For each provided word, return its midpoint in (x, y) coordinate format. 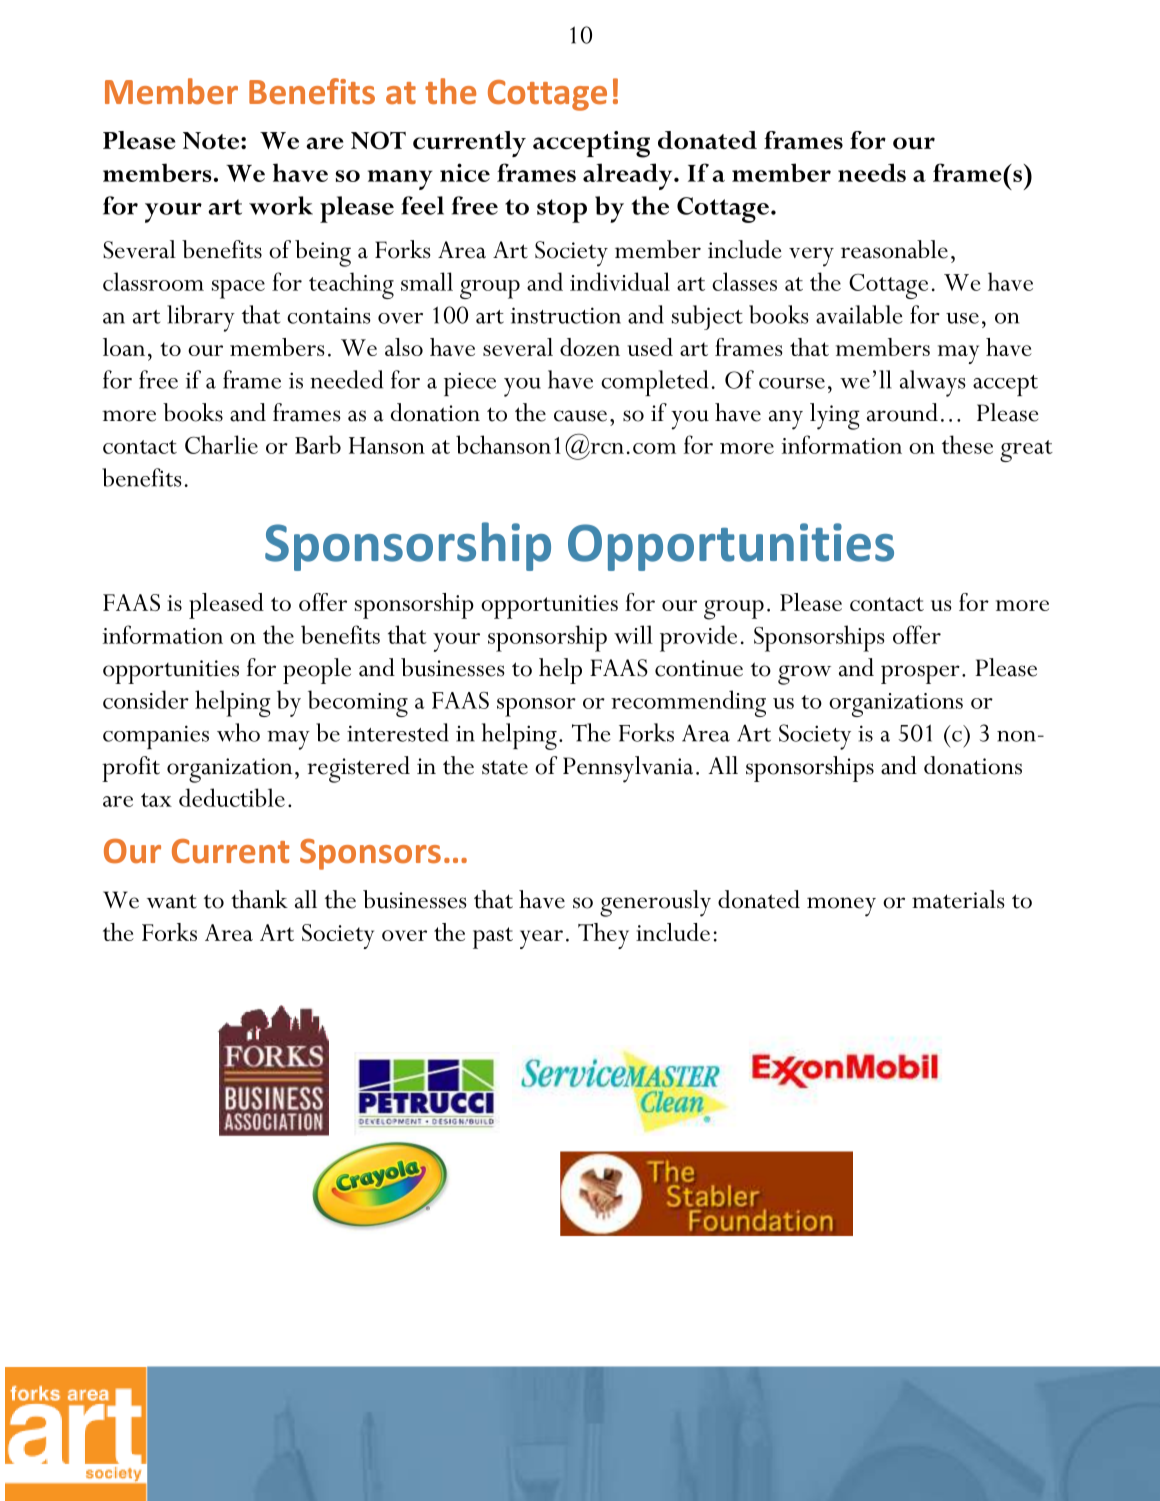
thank (259, 899)
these (967, 444)
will (633, 634)
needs (872, 172)
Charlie (221, 444)
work (281, 205)
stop (562, 211)
